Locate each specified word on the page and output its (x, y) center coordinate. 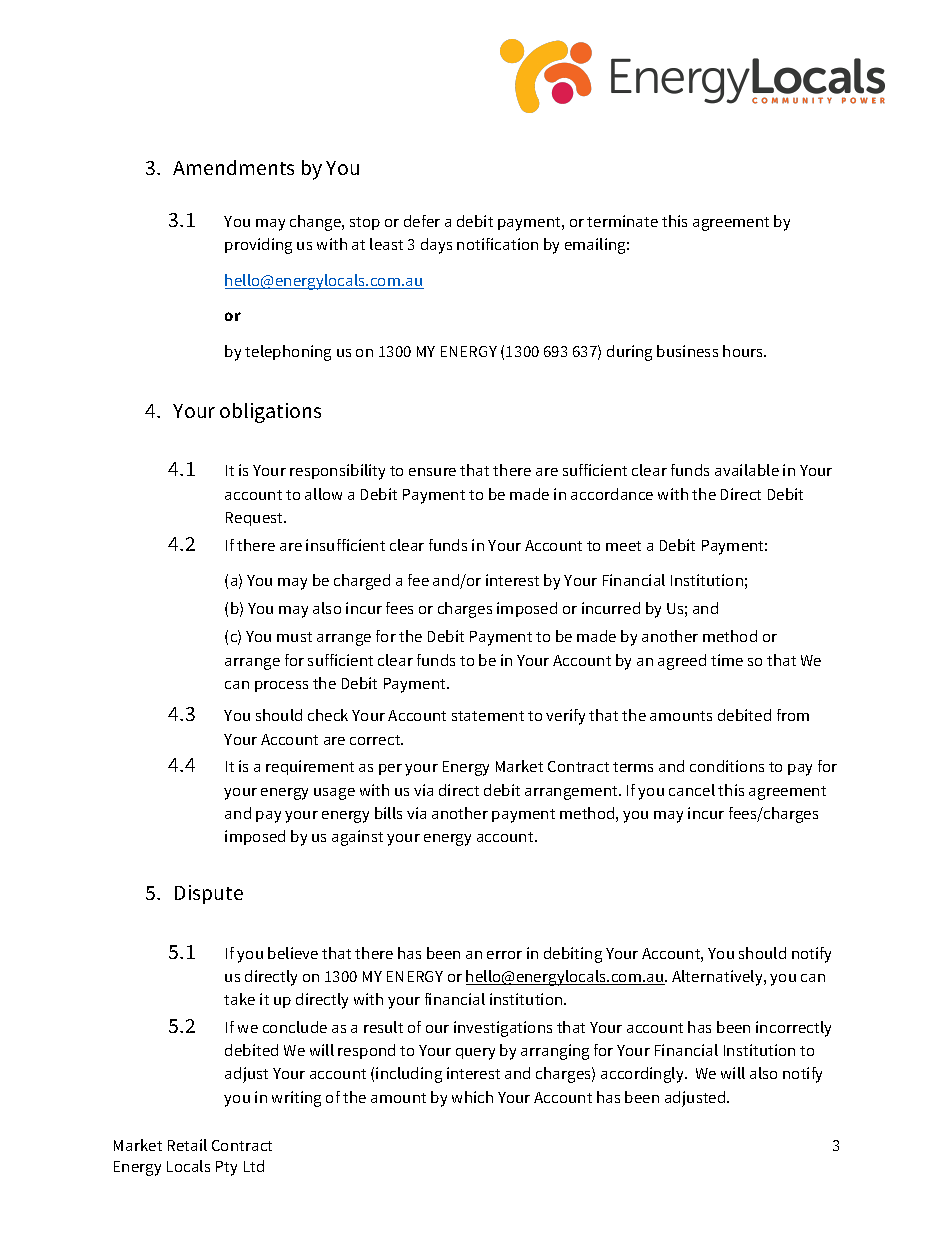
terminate (622, 221)
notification (497, 244)
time (727, 660)
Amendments (233, 167)
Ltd (254, 1166)
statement (488, 716)
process (281, 686)
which (472, 1097)
